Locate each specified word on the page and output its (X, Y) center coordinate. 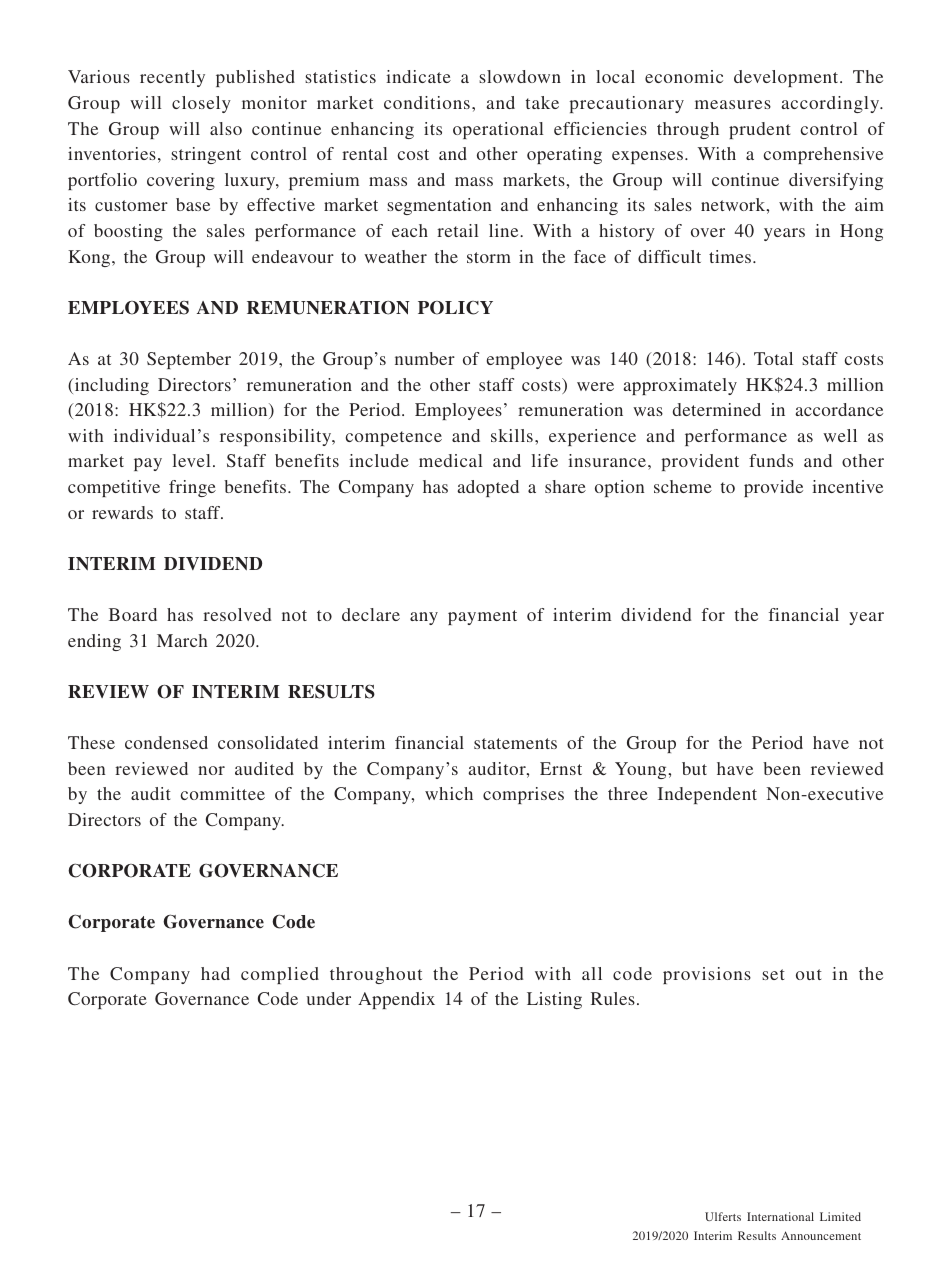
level (191, 460)
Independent (707, 795)
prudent (760, 130)
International (780, 1216)
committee (223, 793)
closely (201, 104)
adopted (488, 488)
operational (498, 130)
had (215, 973)
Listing (554, 1000)
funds (771, 460)
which (449, 793)
